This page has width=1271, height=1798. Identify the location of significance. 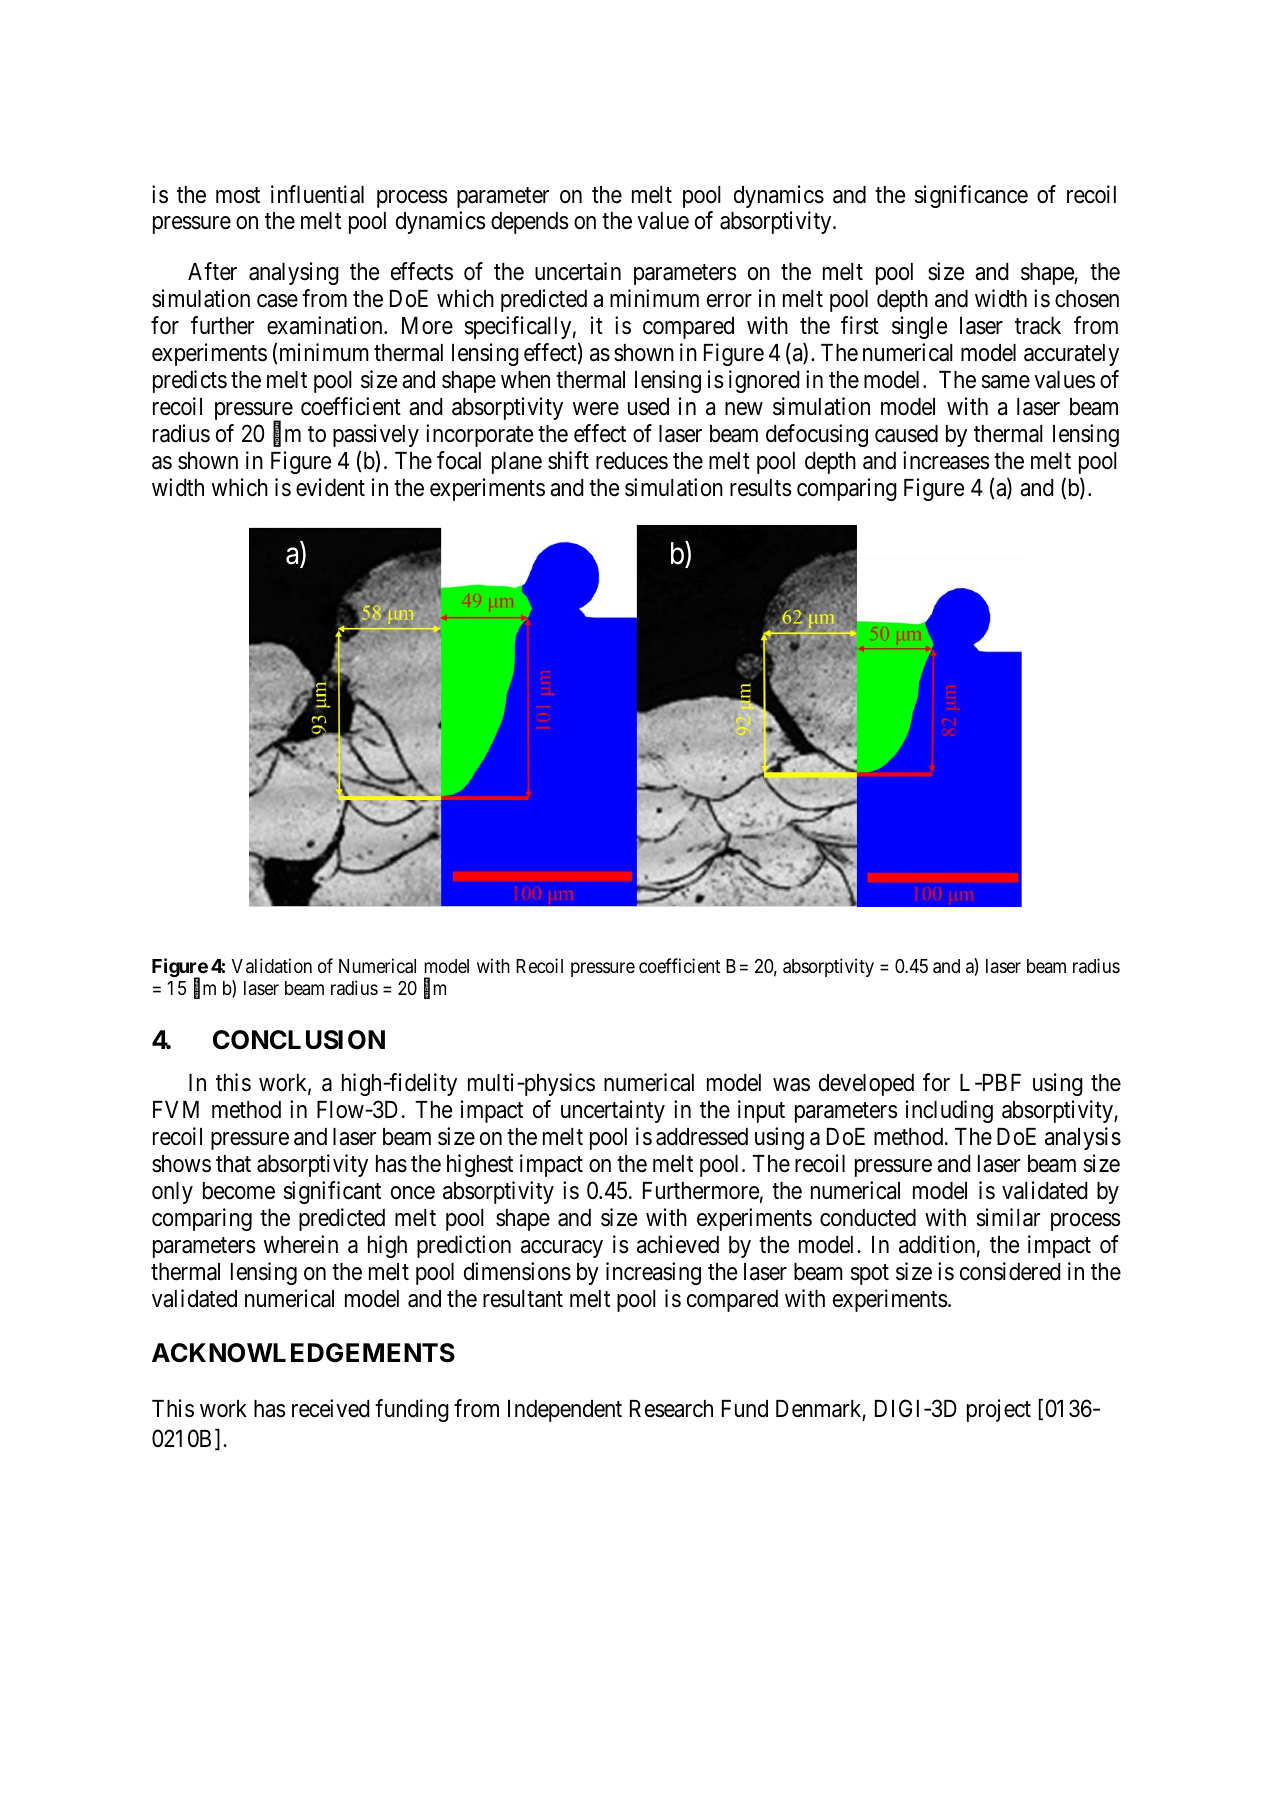
(971, 196).
